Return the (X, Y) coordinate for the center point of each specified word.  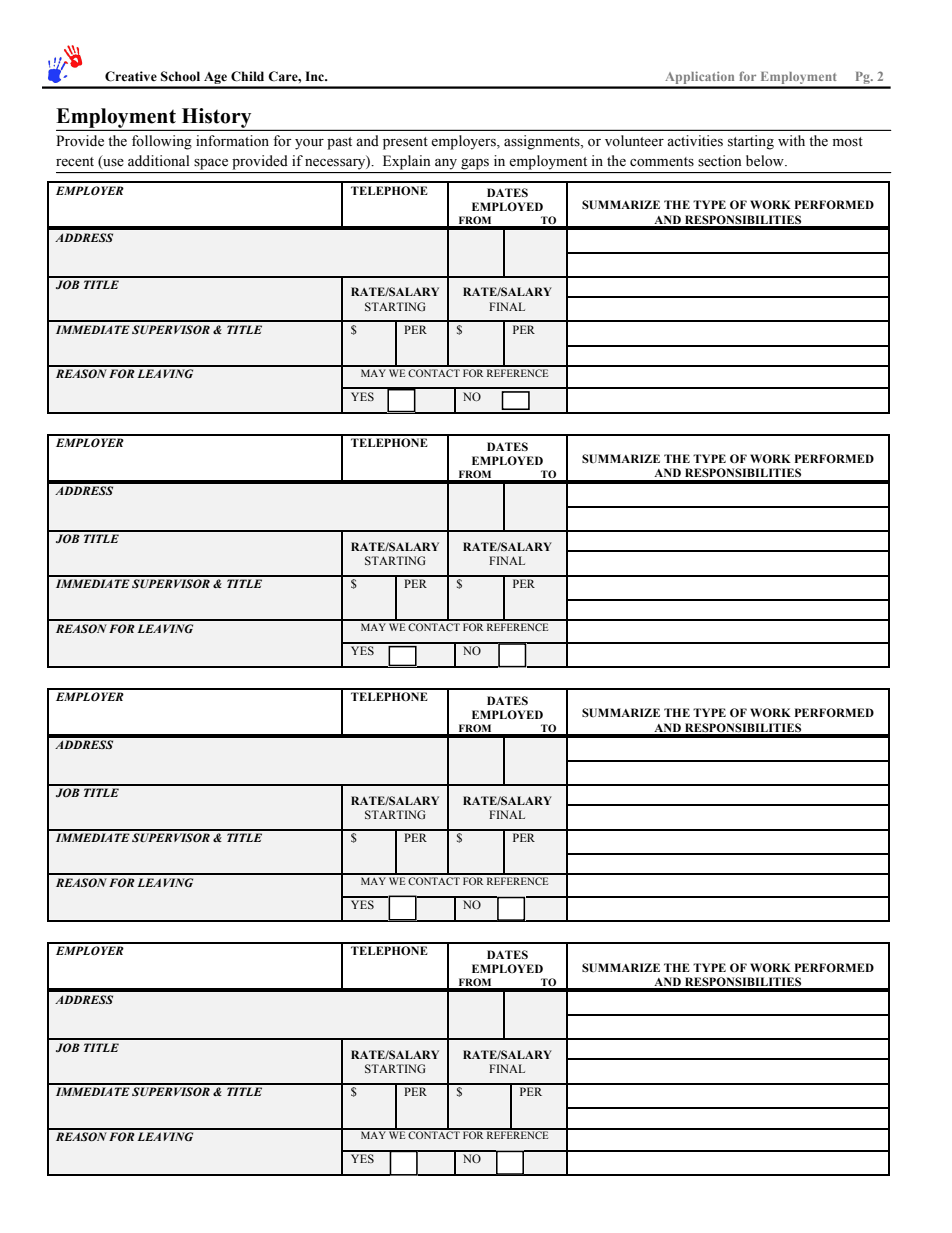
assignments (543, 142)
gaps (475, 164)
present (405, 143)
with (791, 140)
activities (695, 141)
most (848, 142)
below (766, 161)
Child (247, 76)
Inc (316, 76)
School (180, 76)
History (216, 119)
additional (159, 160)
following (162, 142)
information (232, 141)
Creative (131, 76)
